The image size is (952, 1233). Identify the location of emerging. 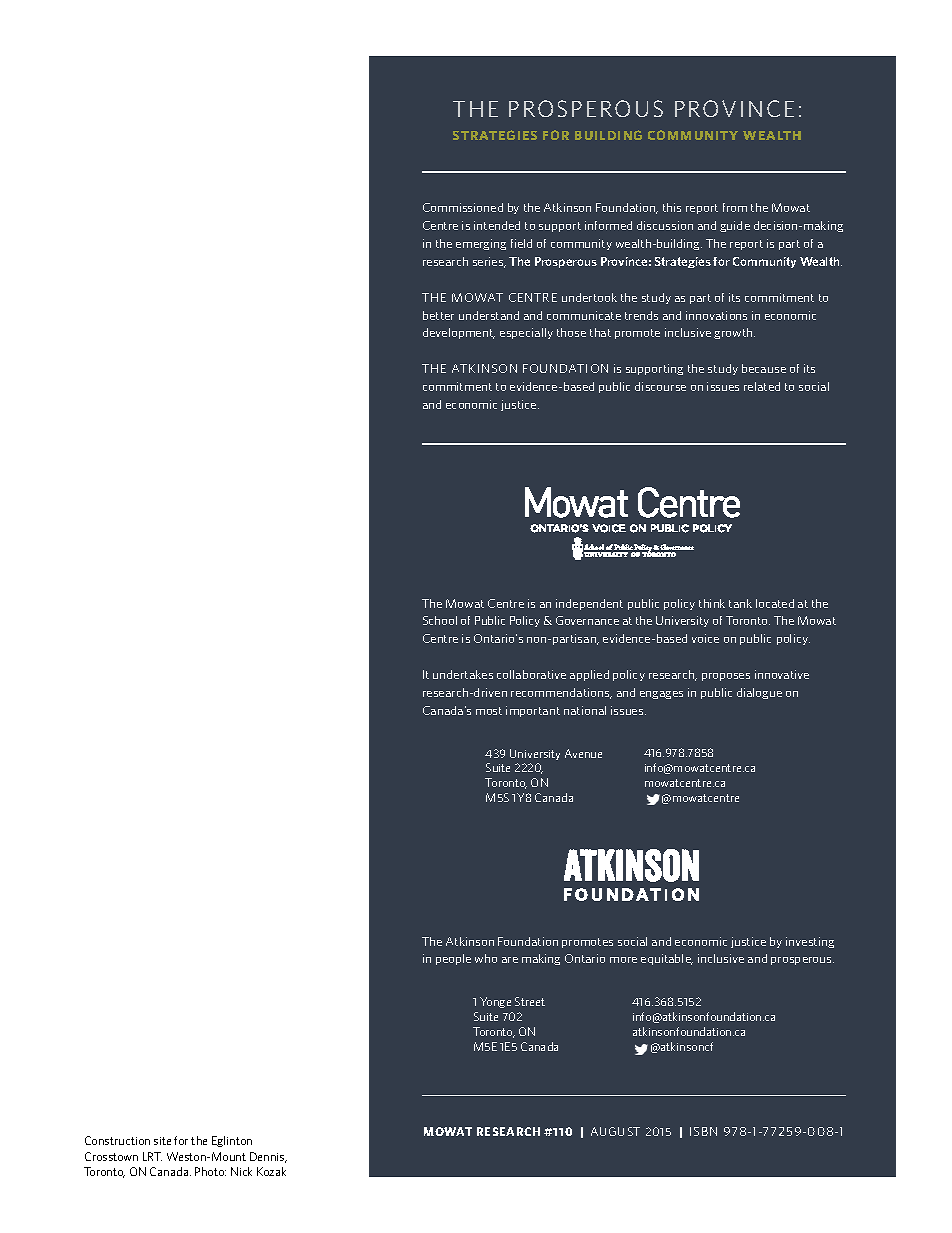
(481, 244).
